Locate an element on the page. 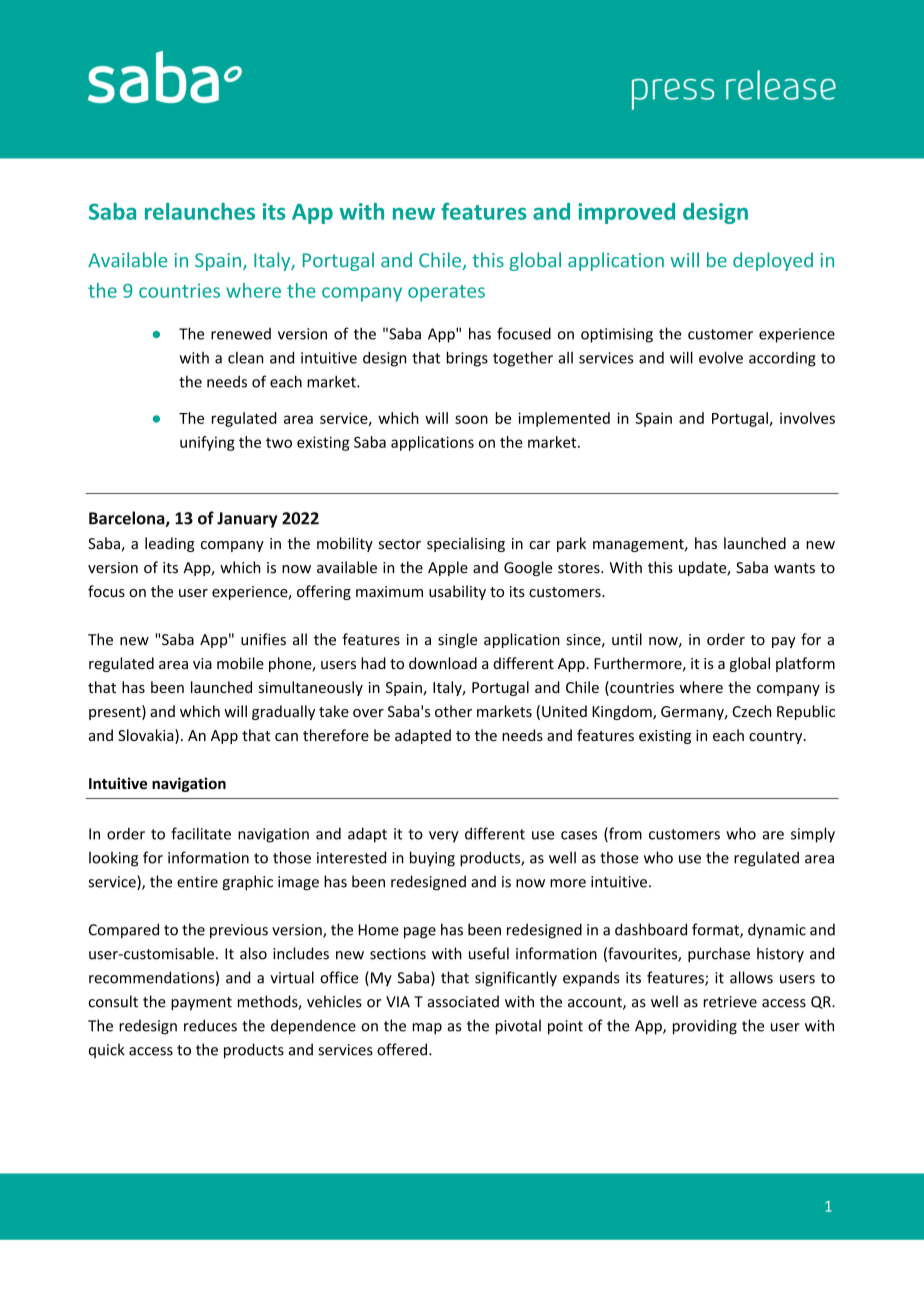 This document has height=1308, width=924. renewed is located at coordinates (241, 334).
